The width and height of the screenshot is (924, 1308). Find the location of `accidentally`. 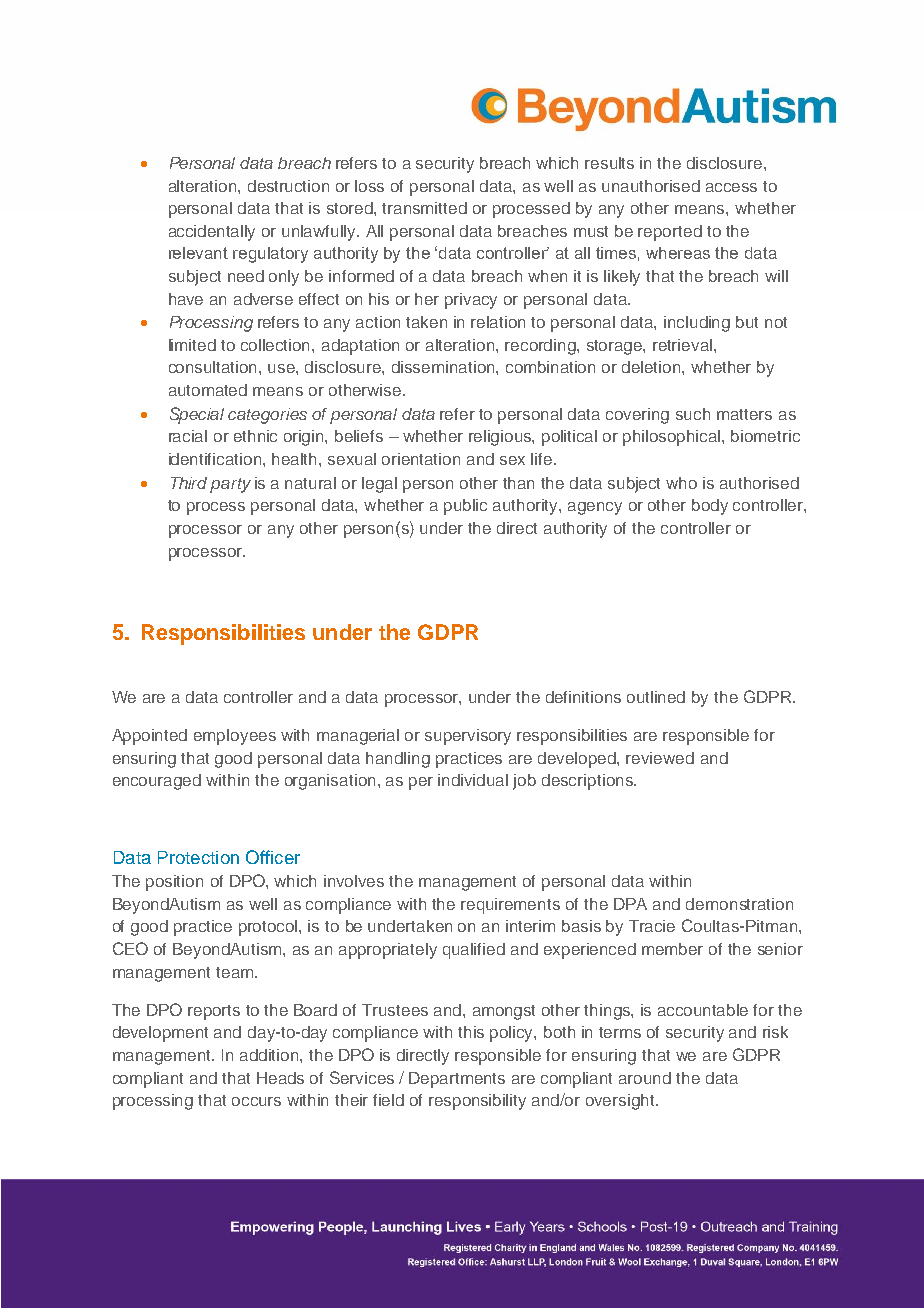

accidentally is located at coordinates (212, 233).
